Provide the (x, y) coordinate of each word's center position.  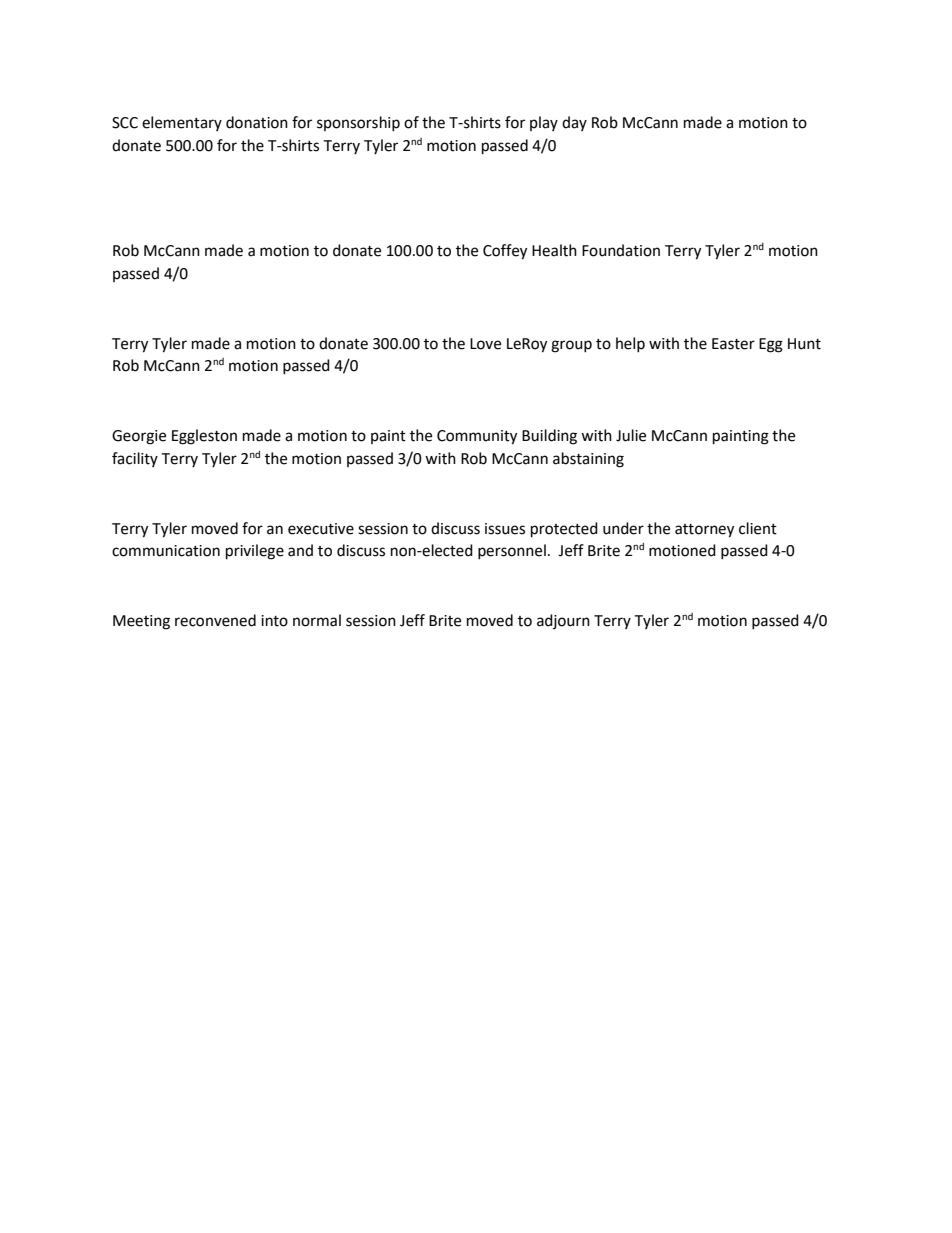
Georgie (139, 437)
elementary (182, 123)
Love (485, 344)
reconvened (215, 620)
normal (317, 620)
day (574, 123)
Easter (733, 344)
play (544, 123)
